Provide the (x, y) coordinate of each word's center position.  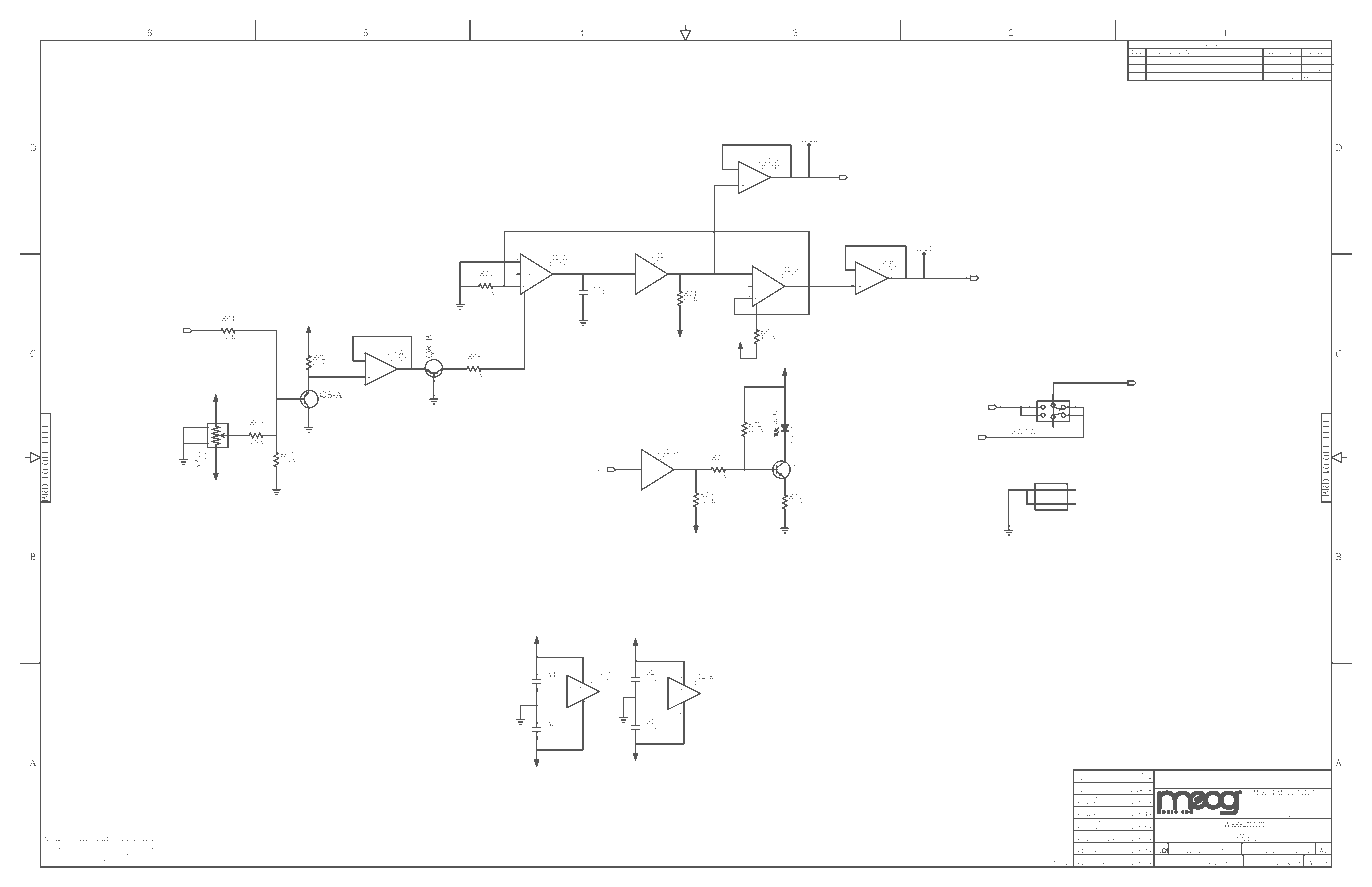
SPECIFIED (142, 839)
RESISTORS (66, 847)
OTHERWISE (108, 839)
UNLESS (78, 839)
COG (100, 859)
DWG (1249, 844)
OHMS (149, 847)
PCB (1253, 840)
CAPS (62, 859)
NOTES (53, 839)
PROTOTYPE (1163, 62)
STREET (1303, 800)
